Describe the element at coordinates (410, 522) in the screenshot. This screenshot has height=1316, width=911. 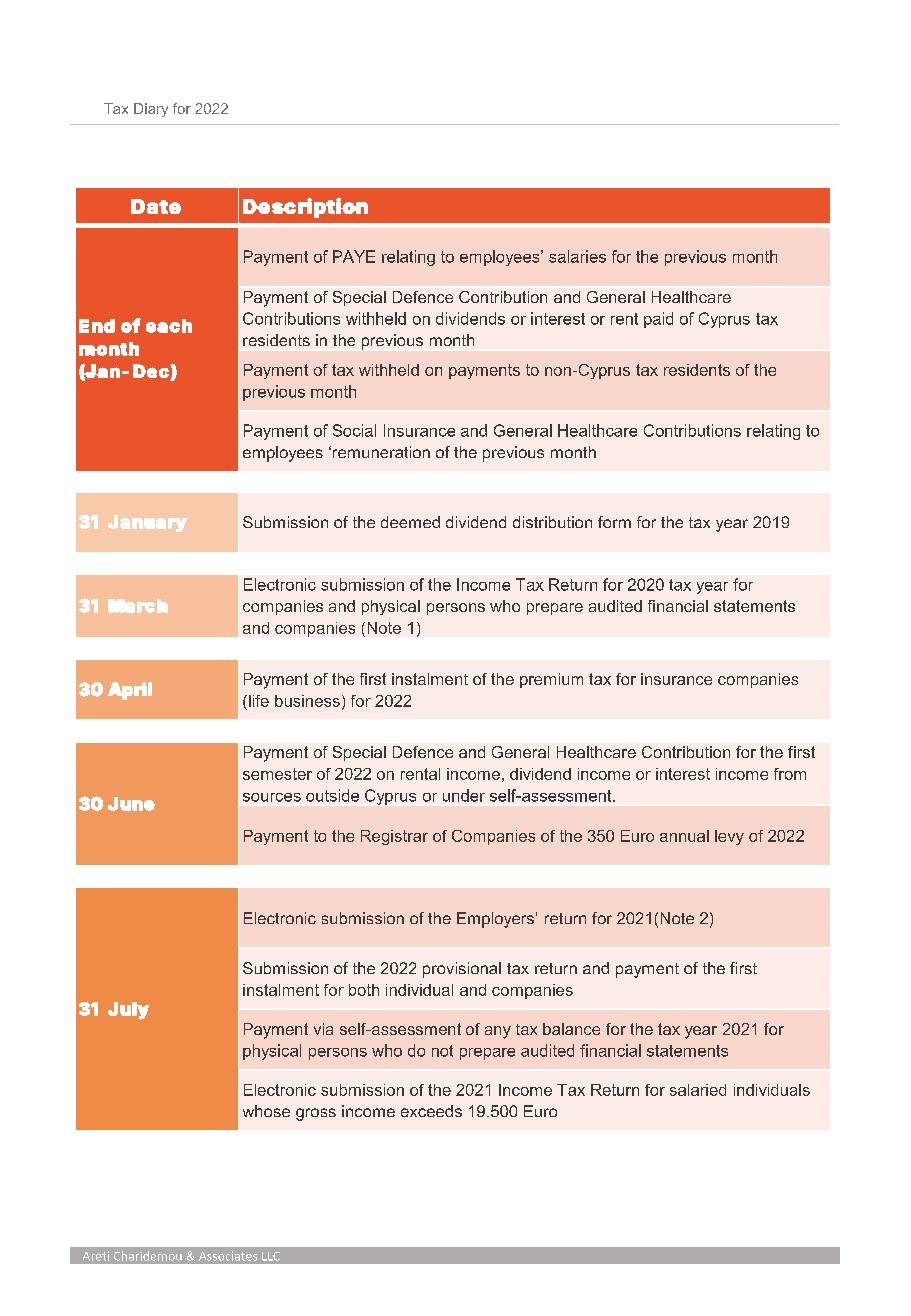
I see `deemed` at that location.
